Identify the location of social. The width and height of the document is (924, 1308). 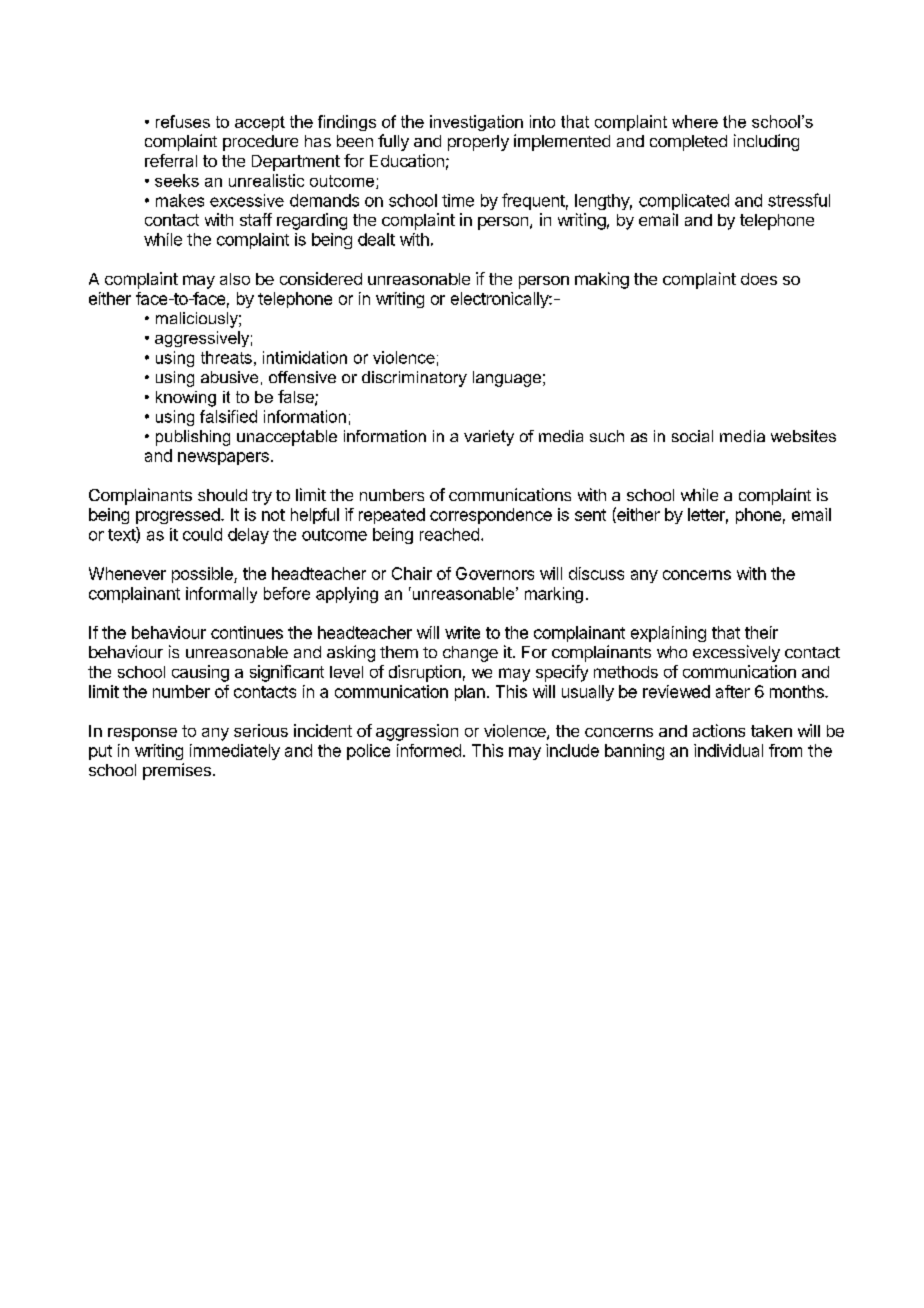
(692, 436).
